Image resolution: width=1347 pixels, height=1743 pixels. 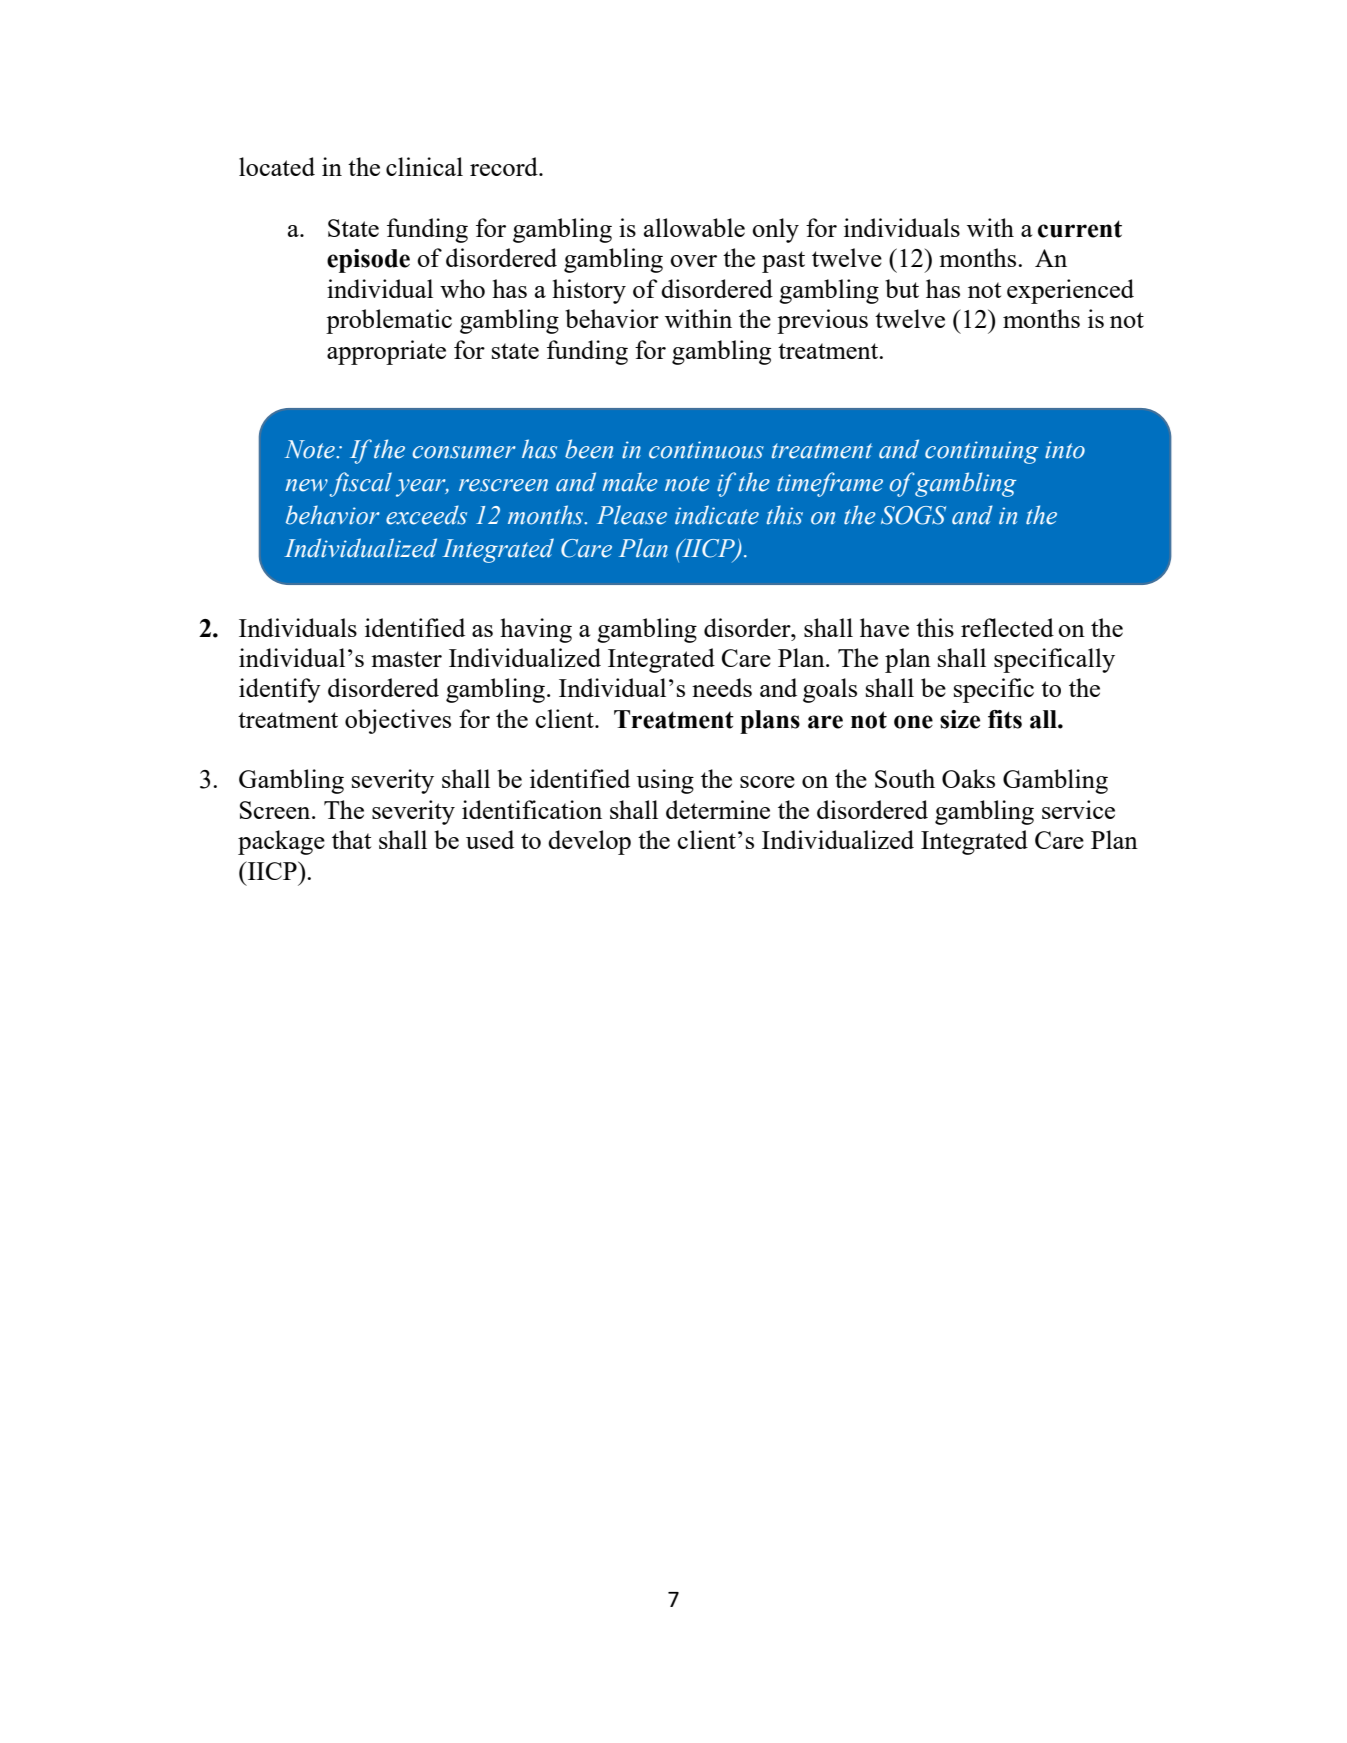 What do you see at coordinates (424, 166) in the screenshot?
I see `clinical` at bounding box center [424, 166].
